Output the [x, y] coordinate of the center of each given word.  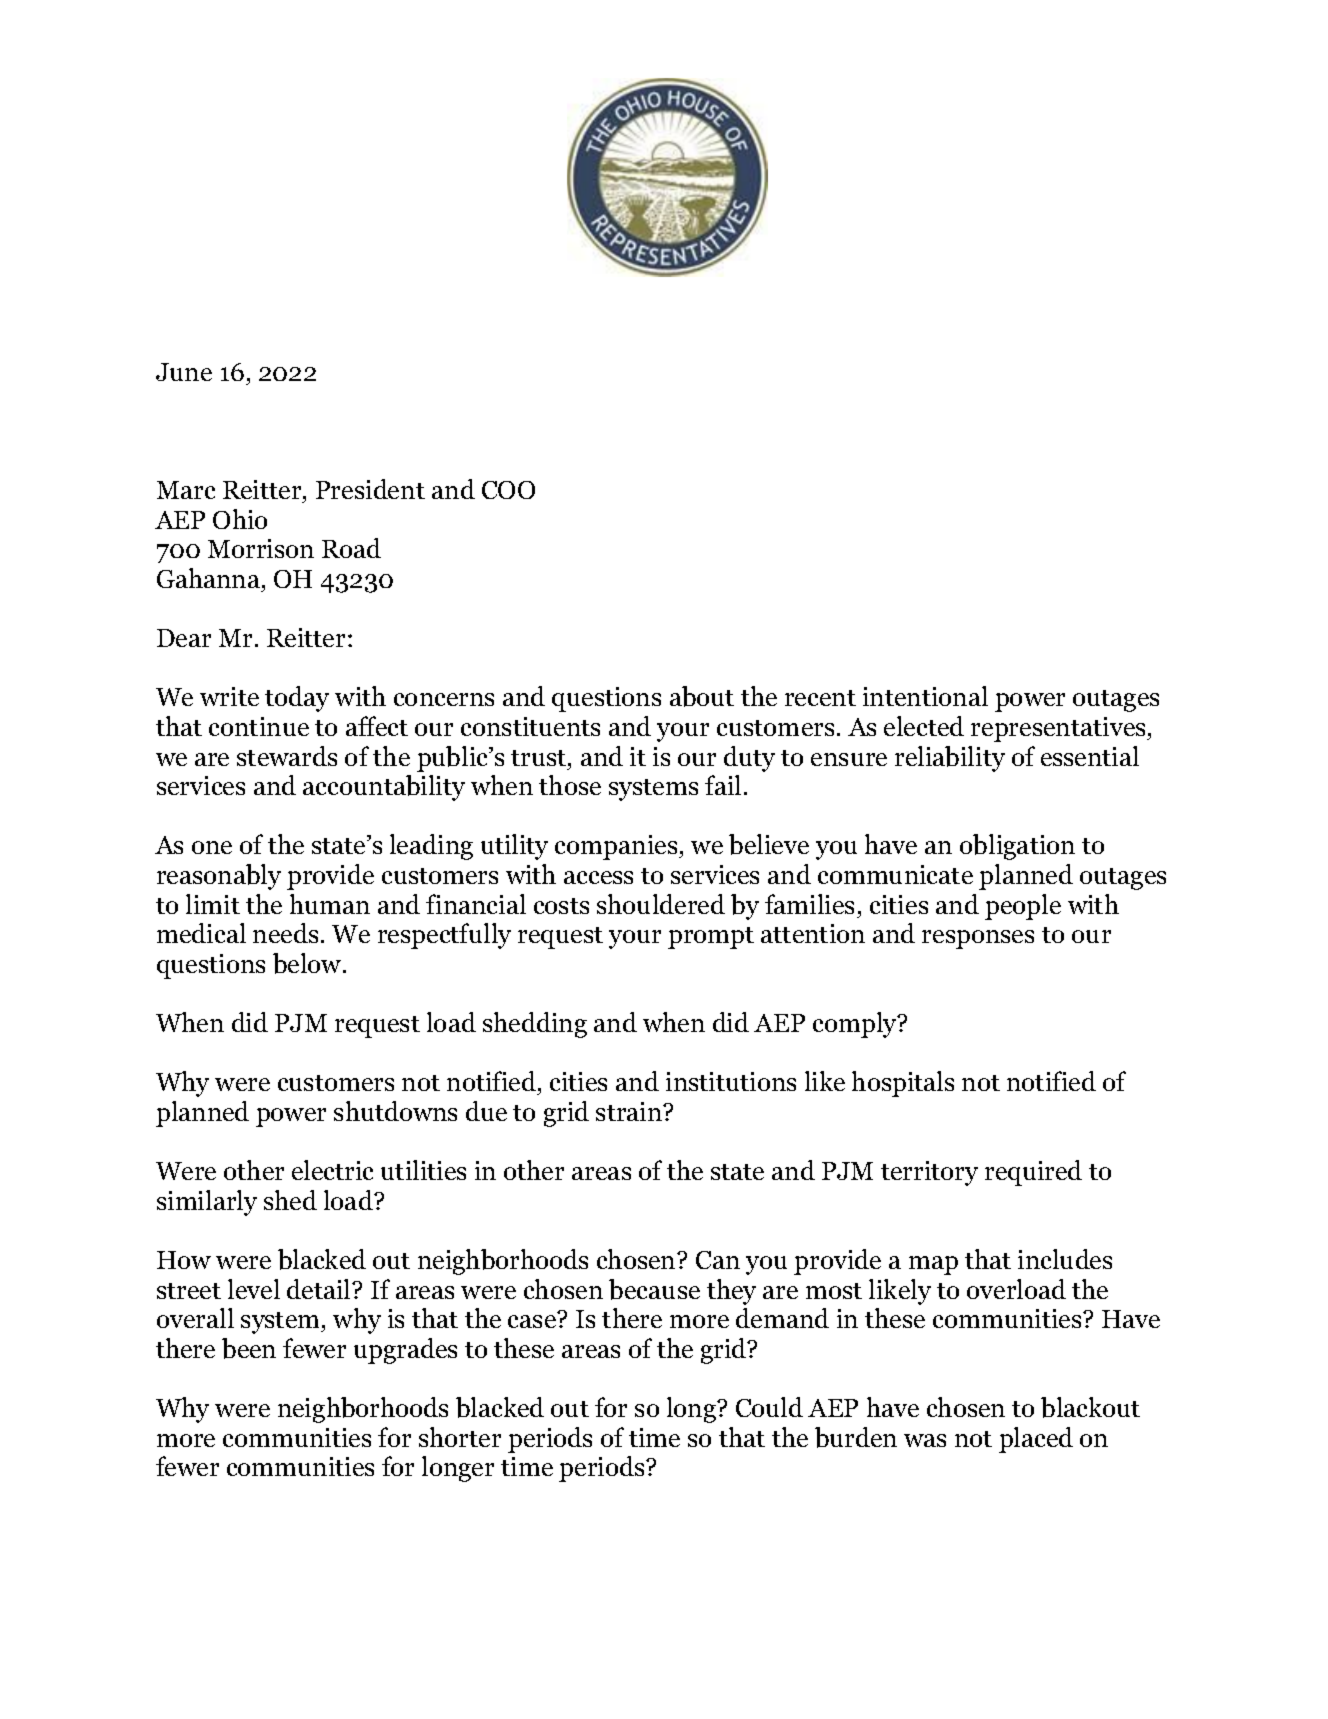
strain [630, 1111]
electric [332, 1170]
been [249, 1348]
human [330, 904]
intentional [925, 696]
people [1023, 907]
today [297, 699]
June [184, 372]
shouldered [661, 904]
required [1033, 1173]
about [702, 696]
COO [508, 490]
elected [924, 726]
